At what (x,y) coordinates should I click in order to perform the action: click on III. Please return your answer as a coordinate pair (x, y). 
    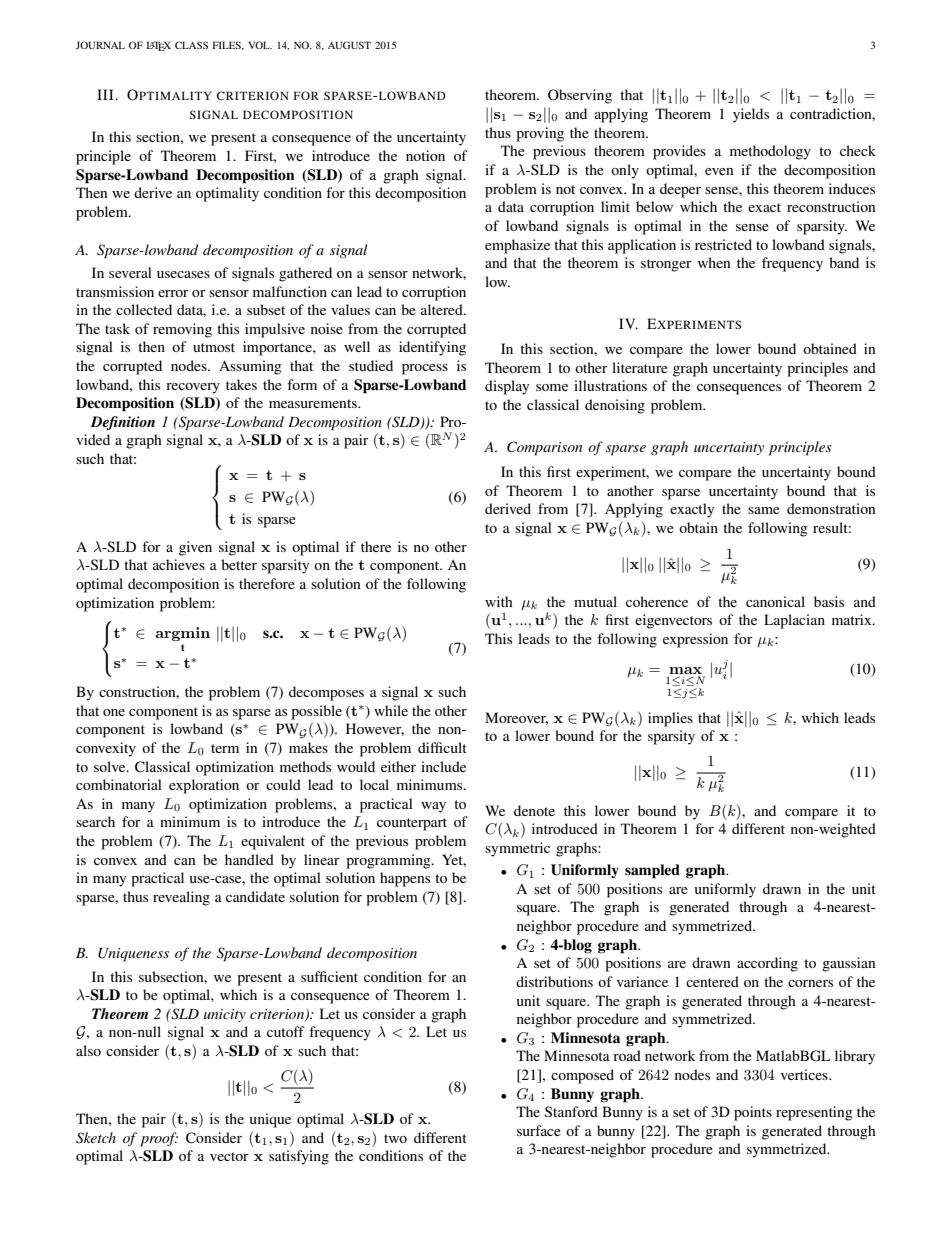
    Looking at the image, I should click on (106, 94).
